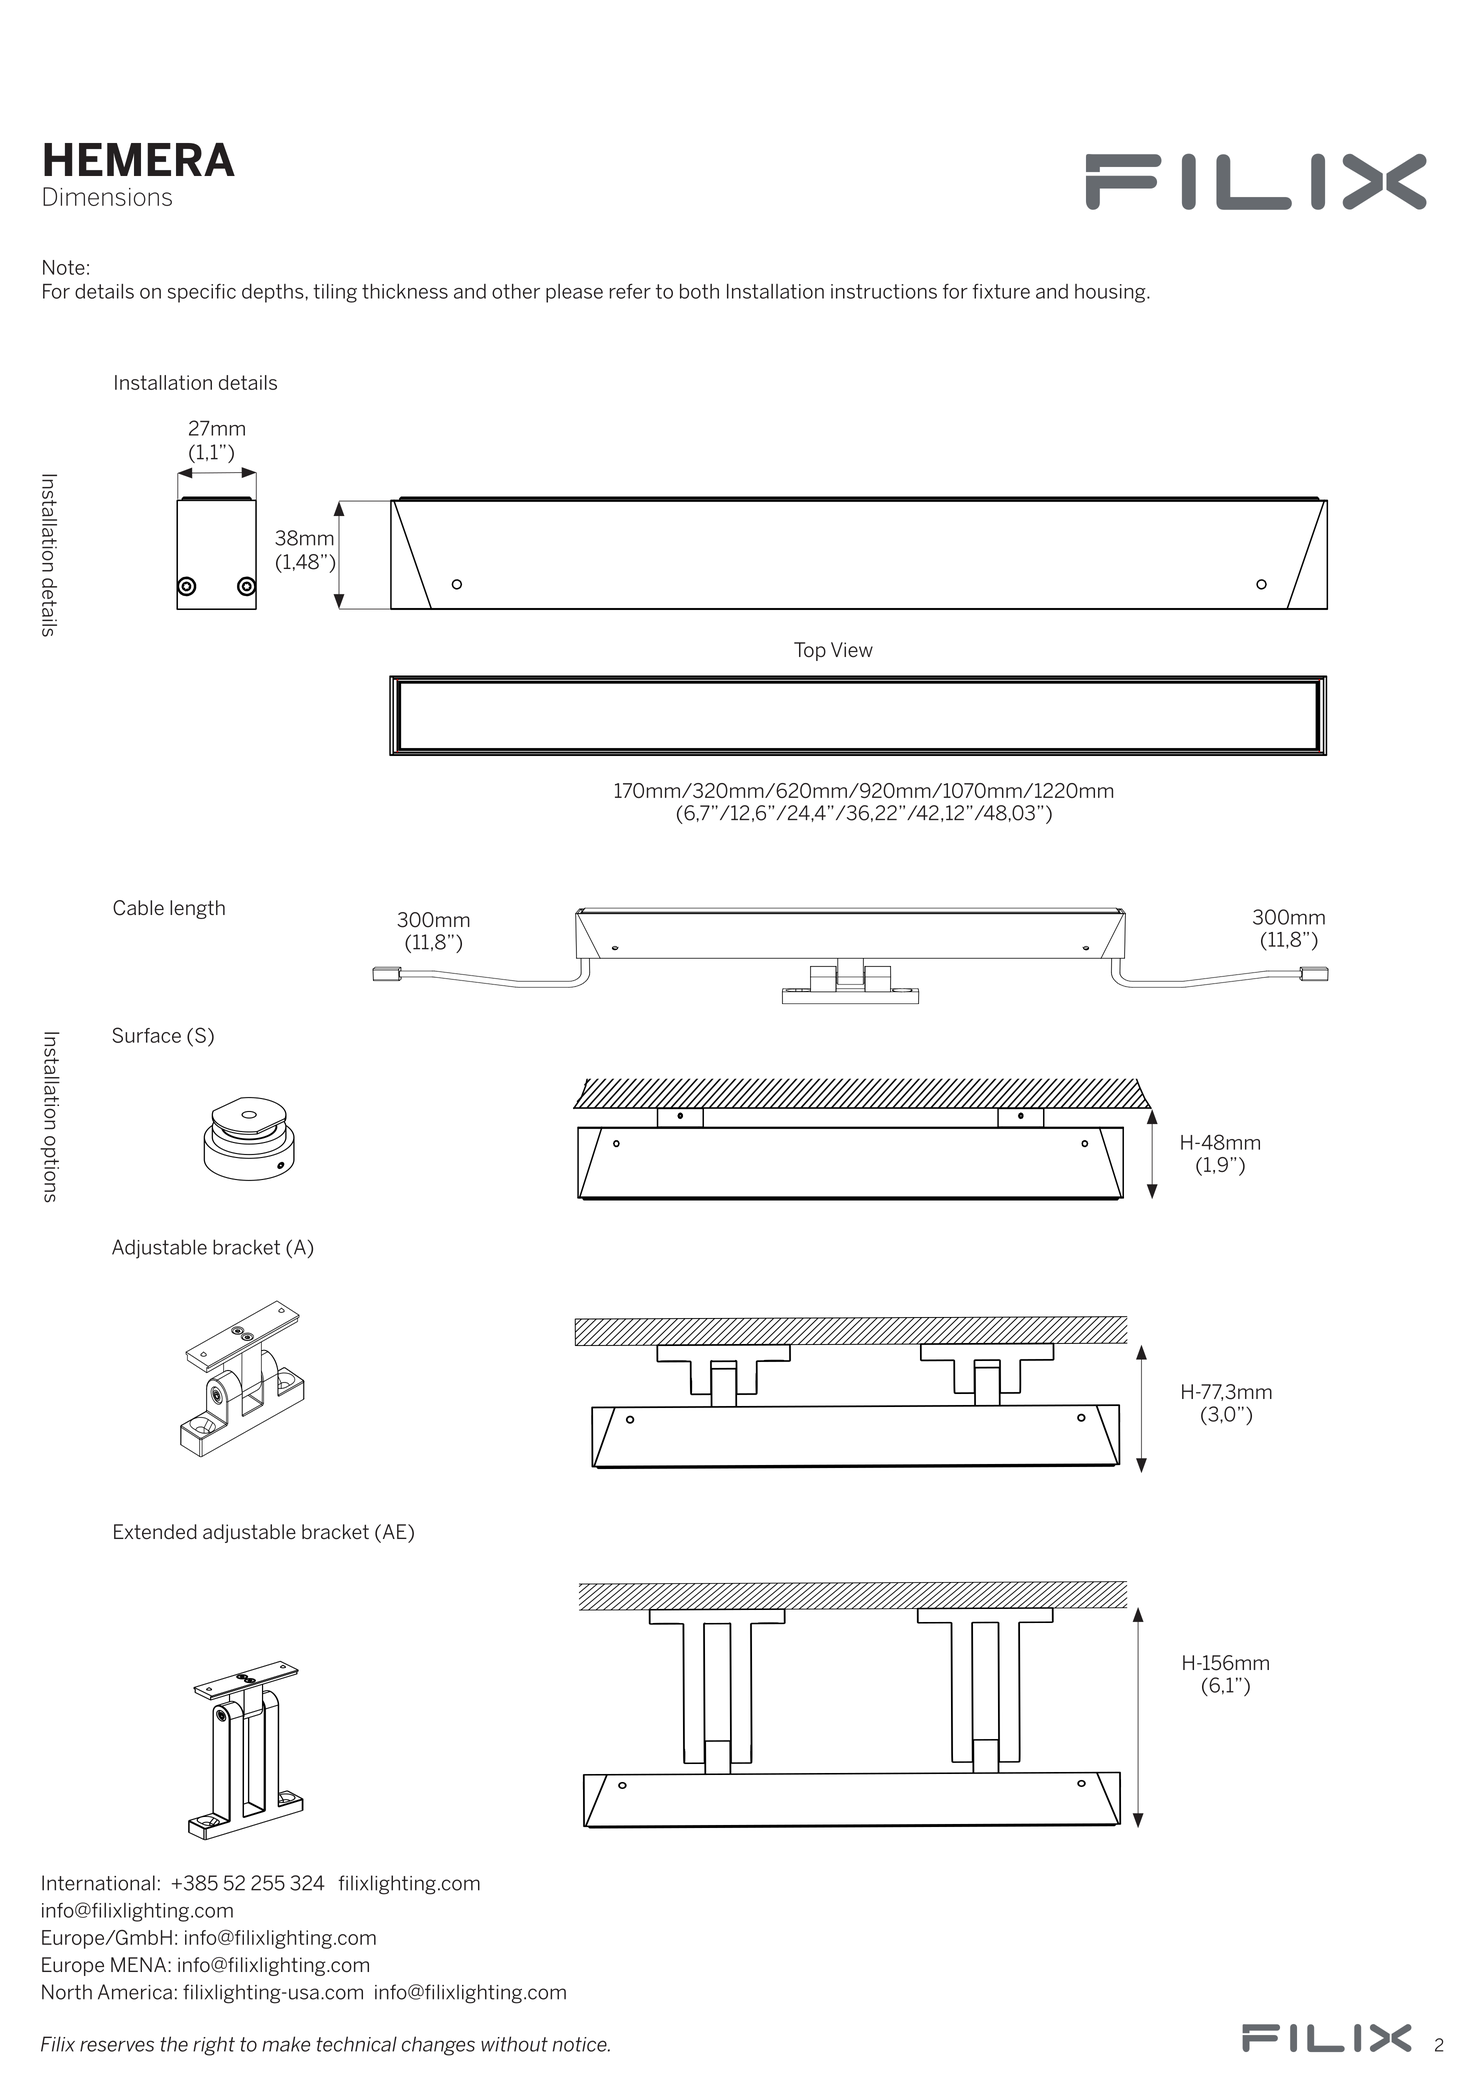  What do you see at coordinates (852, 650) in the screenshot?
I see `View` at bounding box center [852, 650].
